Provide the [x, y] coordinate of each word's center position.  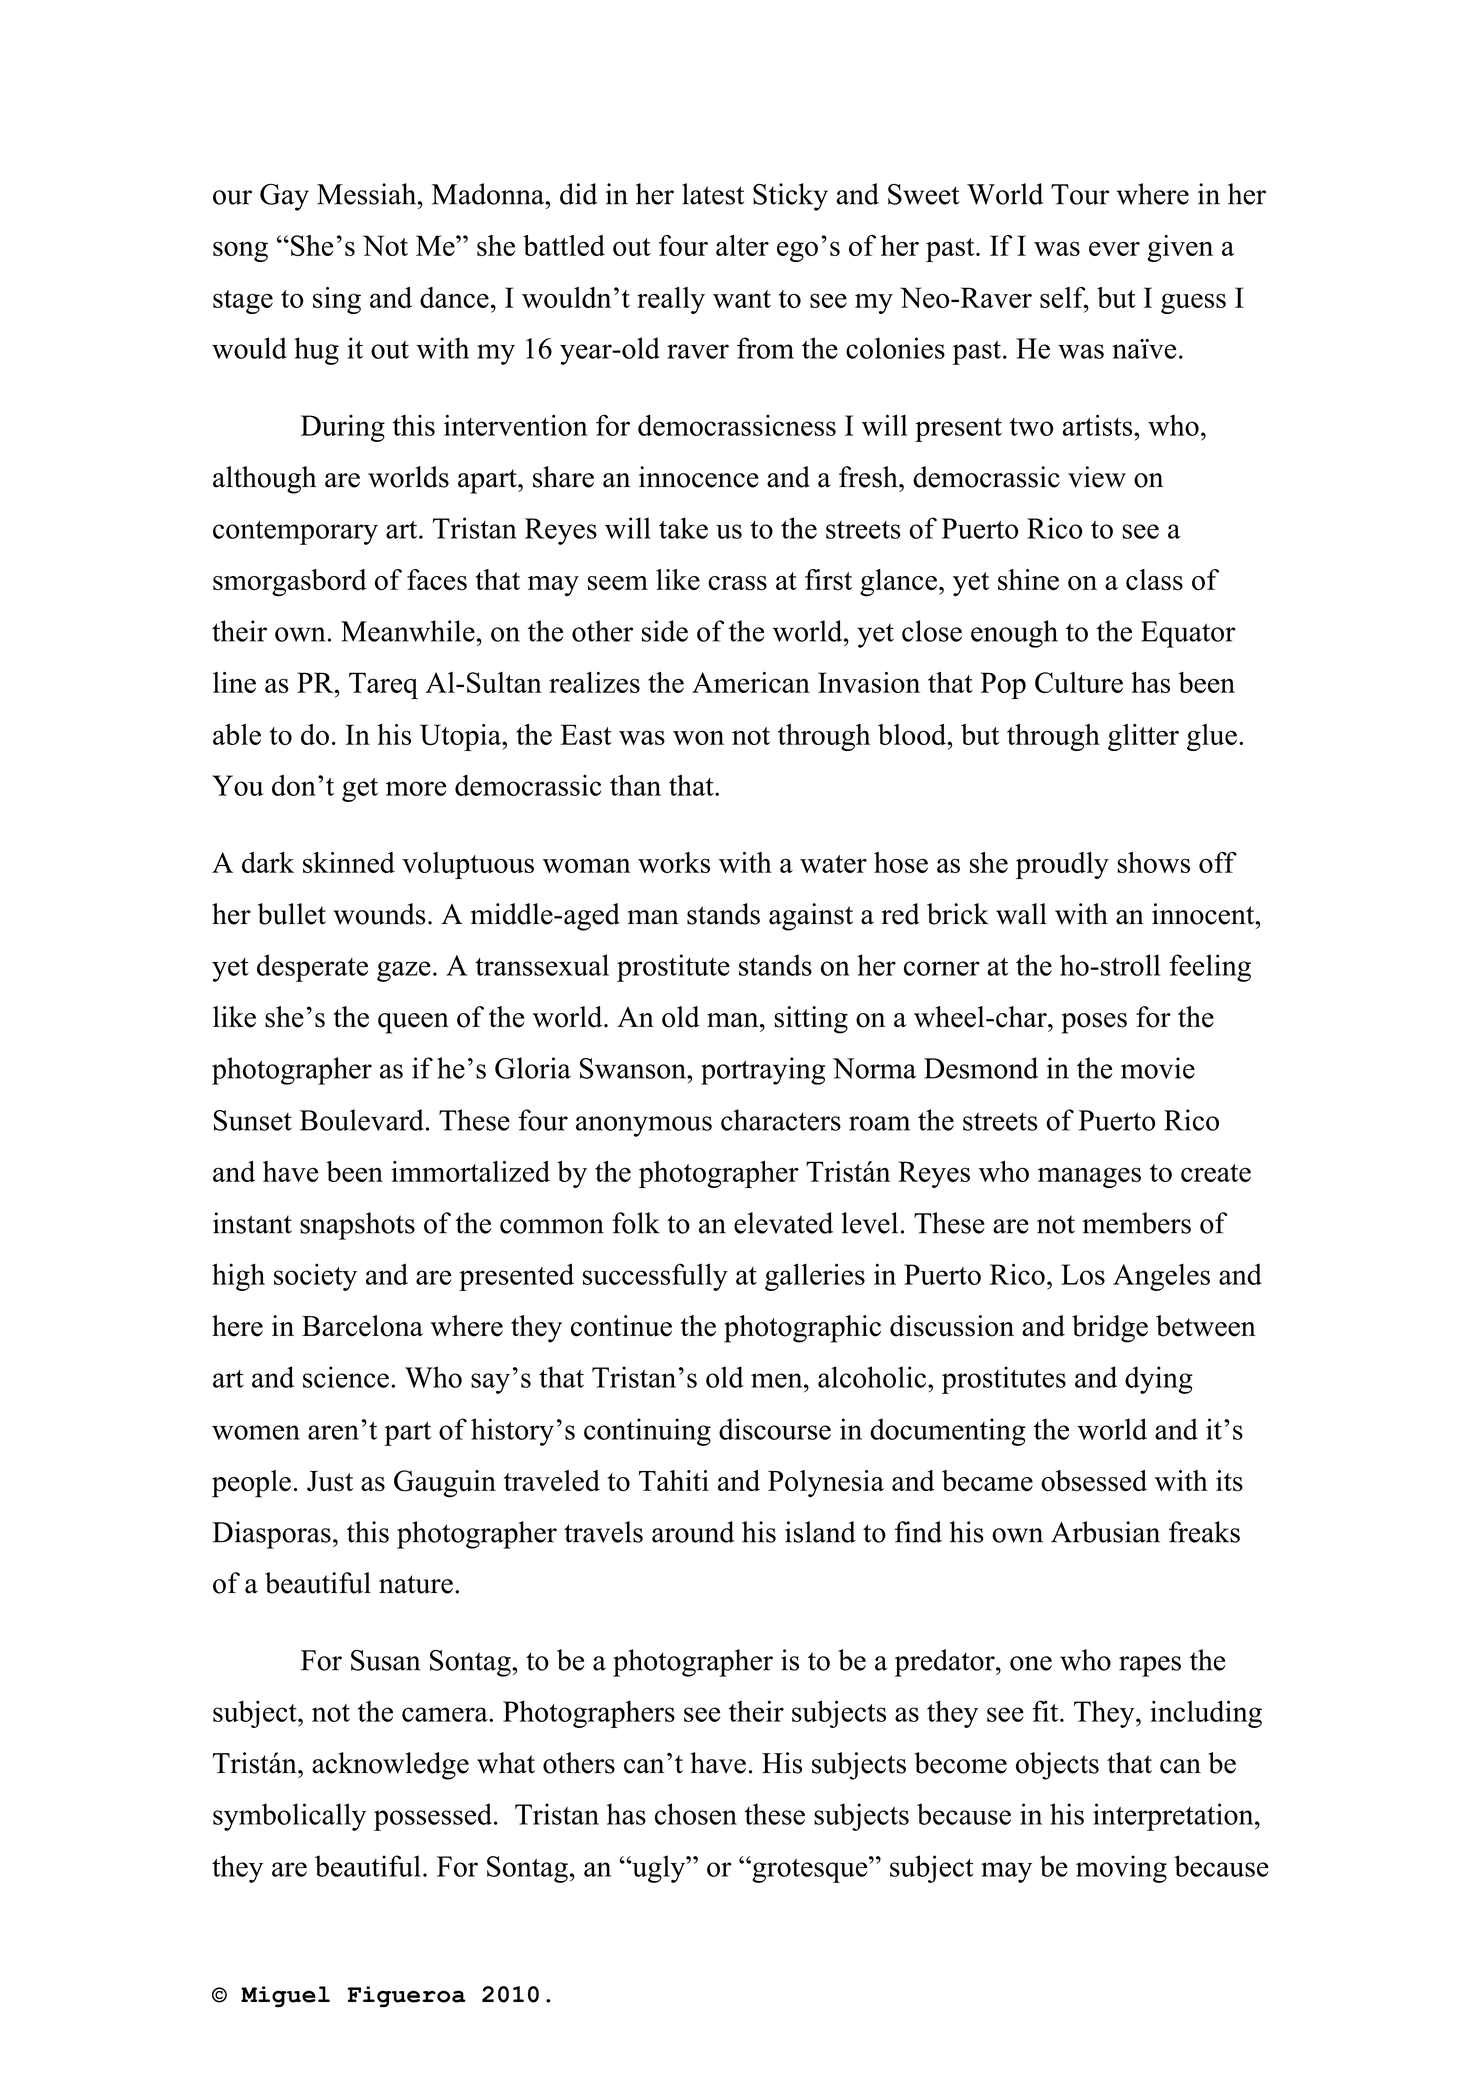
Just [330, 1481]
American [751, 682]
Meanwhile [408, 631]
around [693, 1532]
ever [1114, 248]
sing [337, 300]
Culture [1079, 682]
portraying [763, 1071]
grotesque [810, 1869]
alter [742, 245]
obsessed [1094, 1481]
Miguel [285, 1996]
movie [1158, 1068]
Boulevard [362, 1120]
